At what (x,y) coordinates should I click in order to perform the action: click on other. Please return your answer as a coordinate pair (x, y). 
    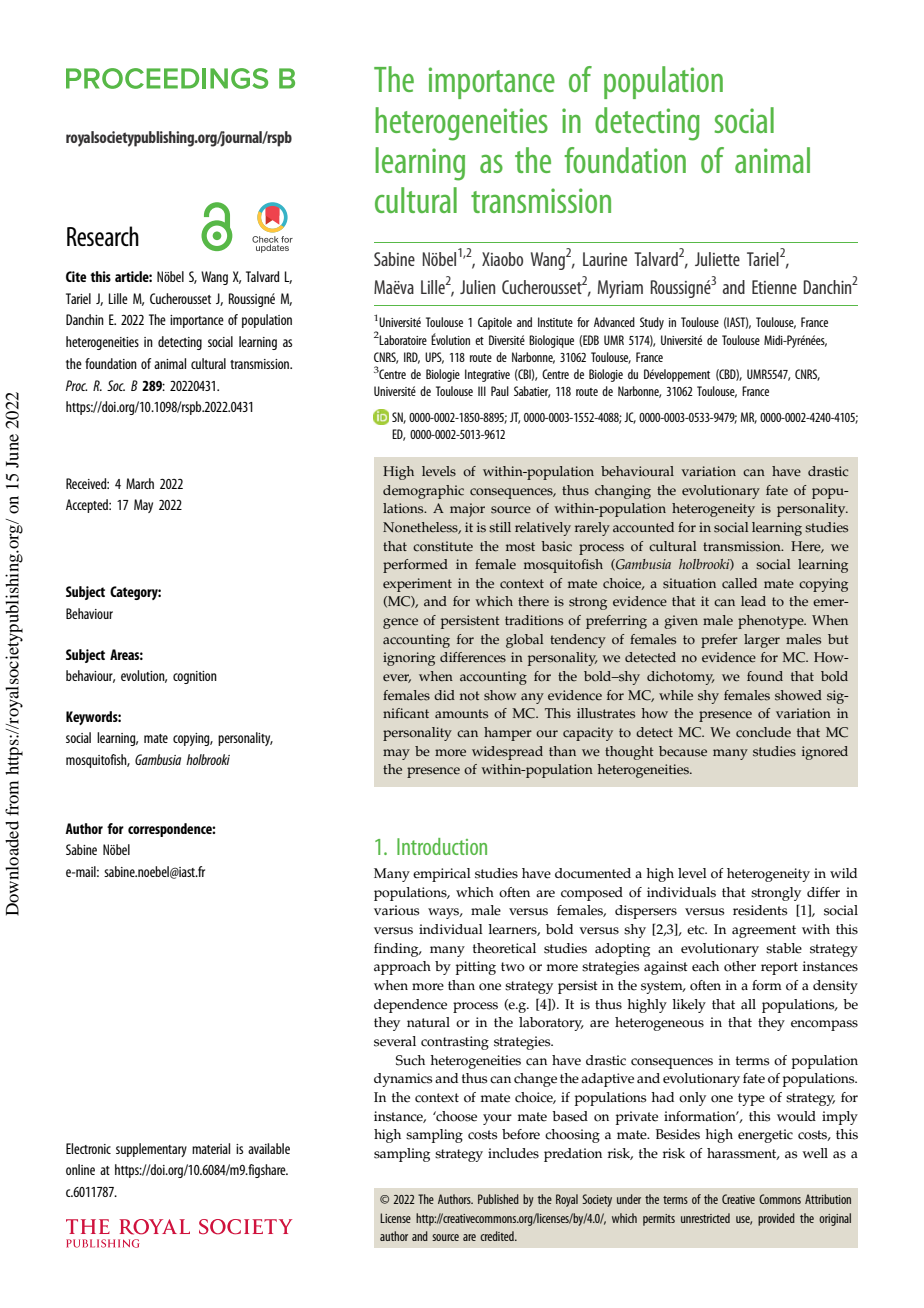
    Looking at the image, I should click on (740, 966).
